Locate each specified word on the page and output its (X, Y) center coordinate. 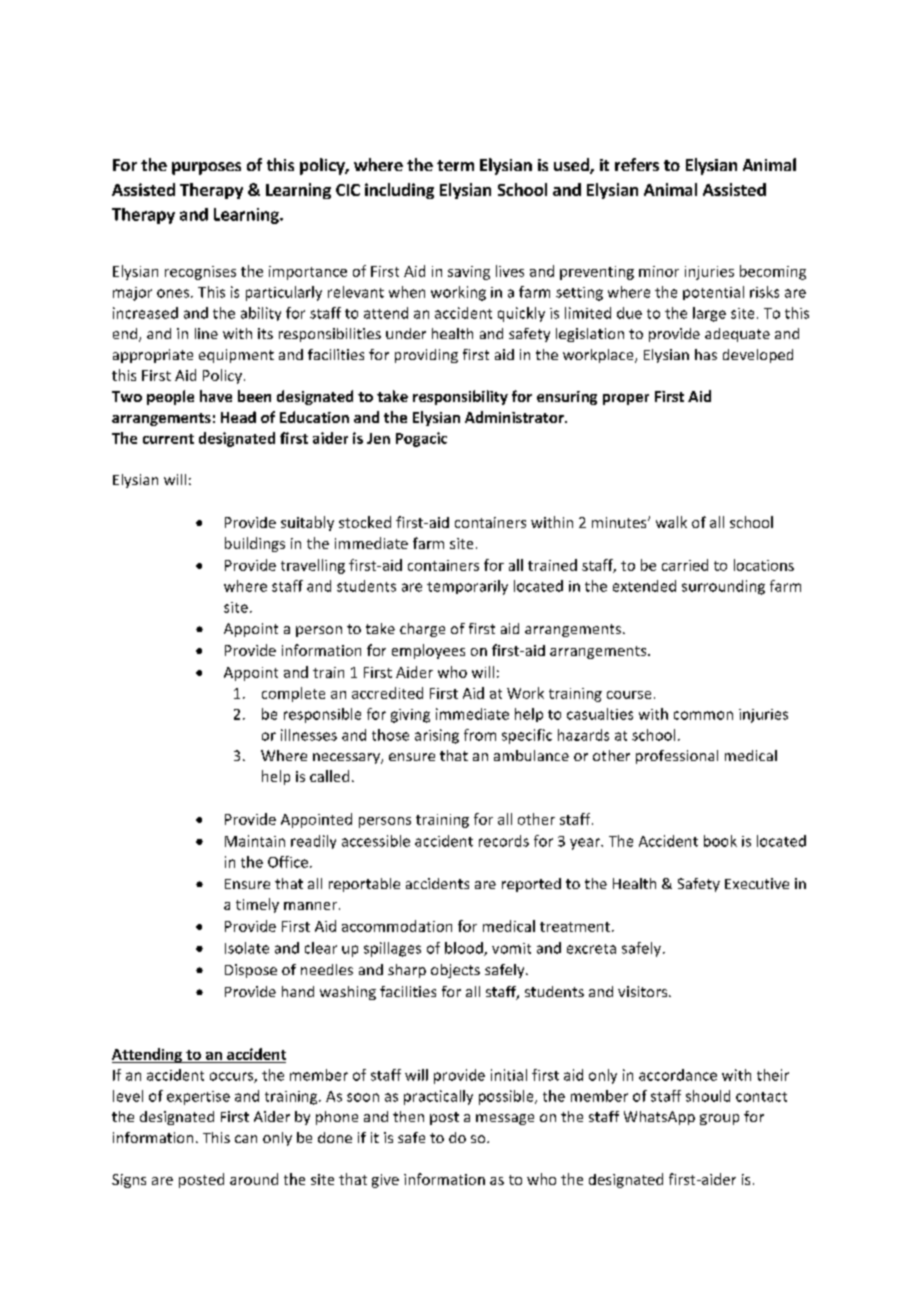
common (703, 715)
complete (293, 694)
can (246, 1139)
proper (626, 399)
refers (637, 164)
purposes (206, 168)
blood (465, 949)
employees (428, 651)
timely (257, 905)
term (455, 165)
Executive (757, 883)
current (168, 439)
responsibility (460, 397)
